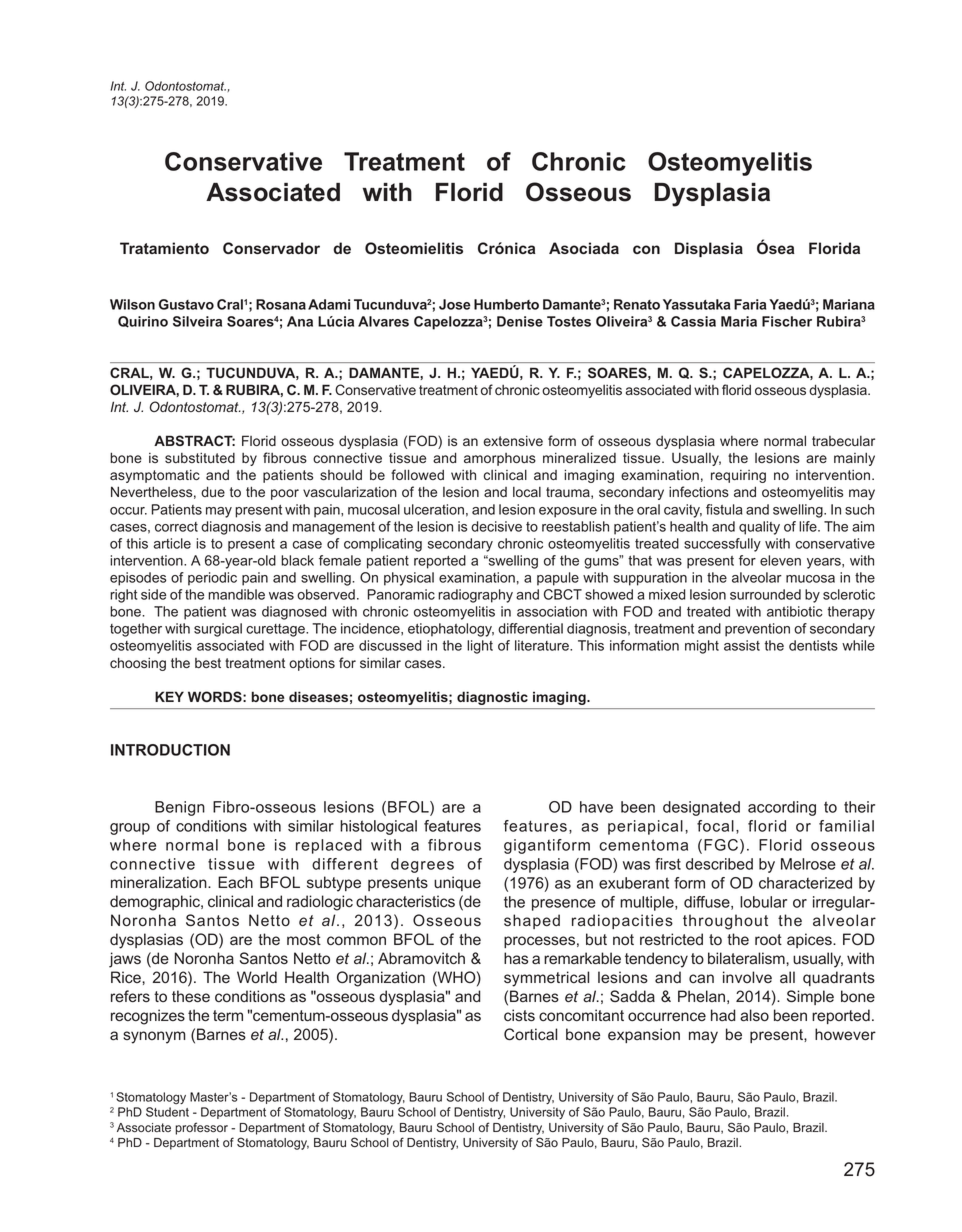 This image has height=1232, width=962. Describe the element at coordinates (186, 304) in the image. I see `Gustavo` at that location.
